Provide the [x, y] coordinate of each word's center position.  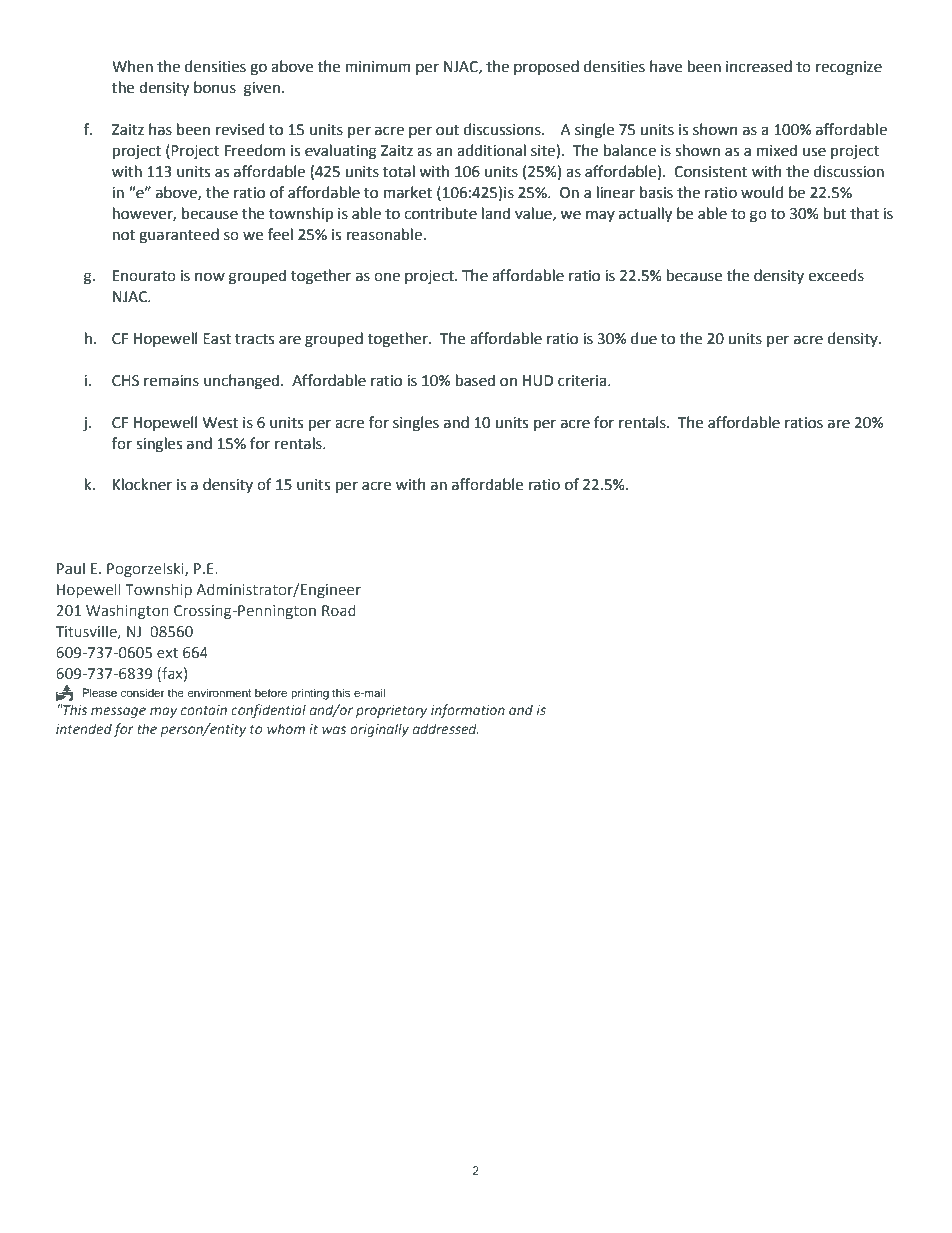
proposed [546, 67]
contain [204, 710]
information [468, 711]
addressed [446, 728]
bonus [215, 87]
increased [759, 66]
